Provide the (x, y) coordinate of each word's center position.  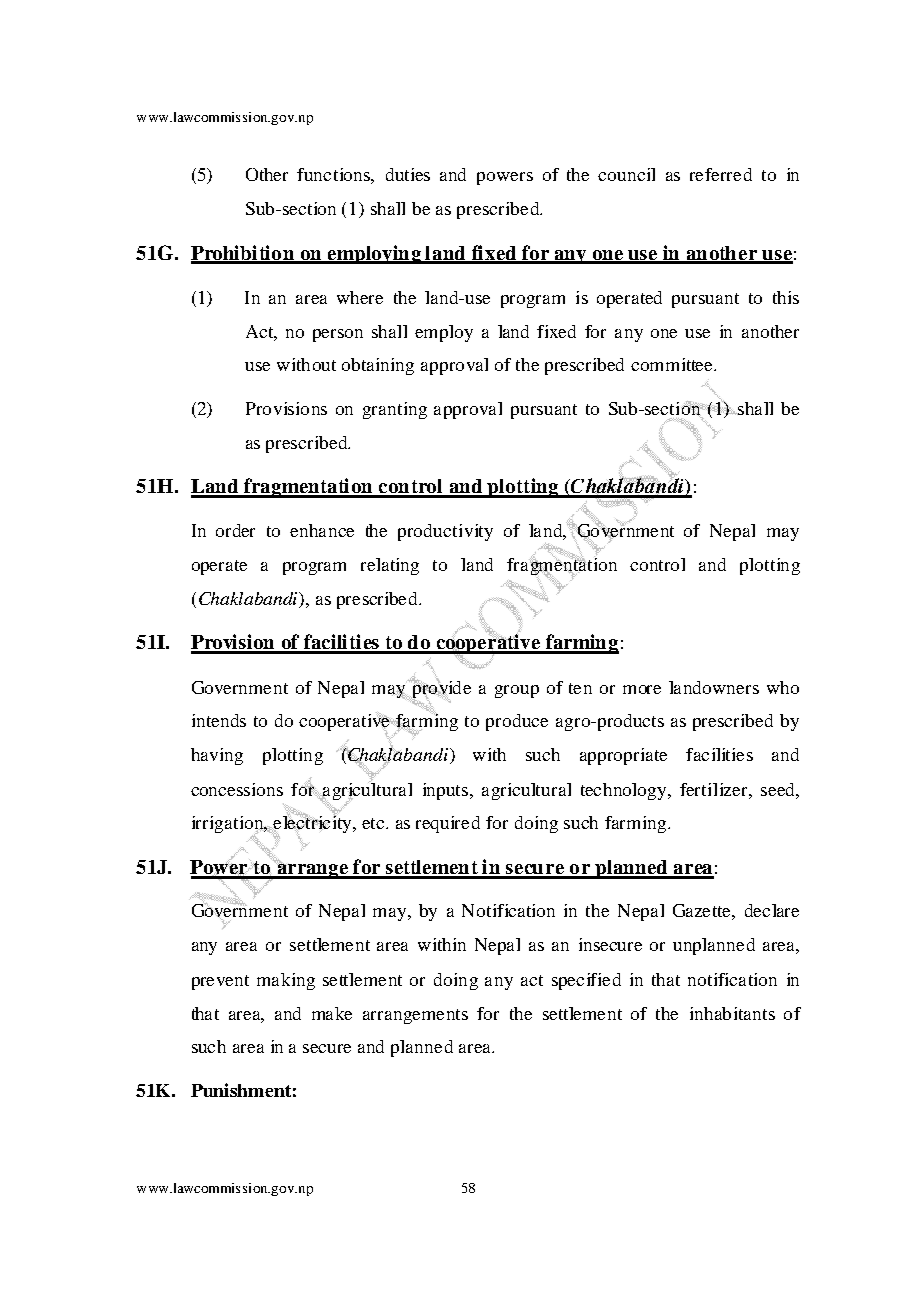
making (286, 981)
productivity (445, 532)
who (783, 687)
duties (408, 174)
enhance (322, 530)
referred (721, 174)
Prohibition (243, 254)
